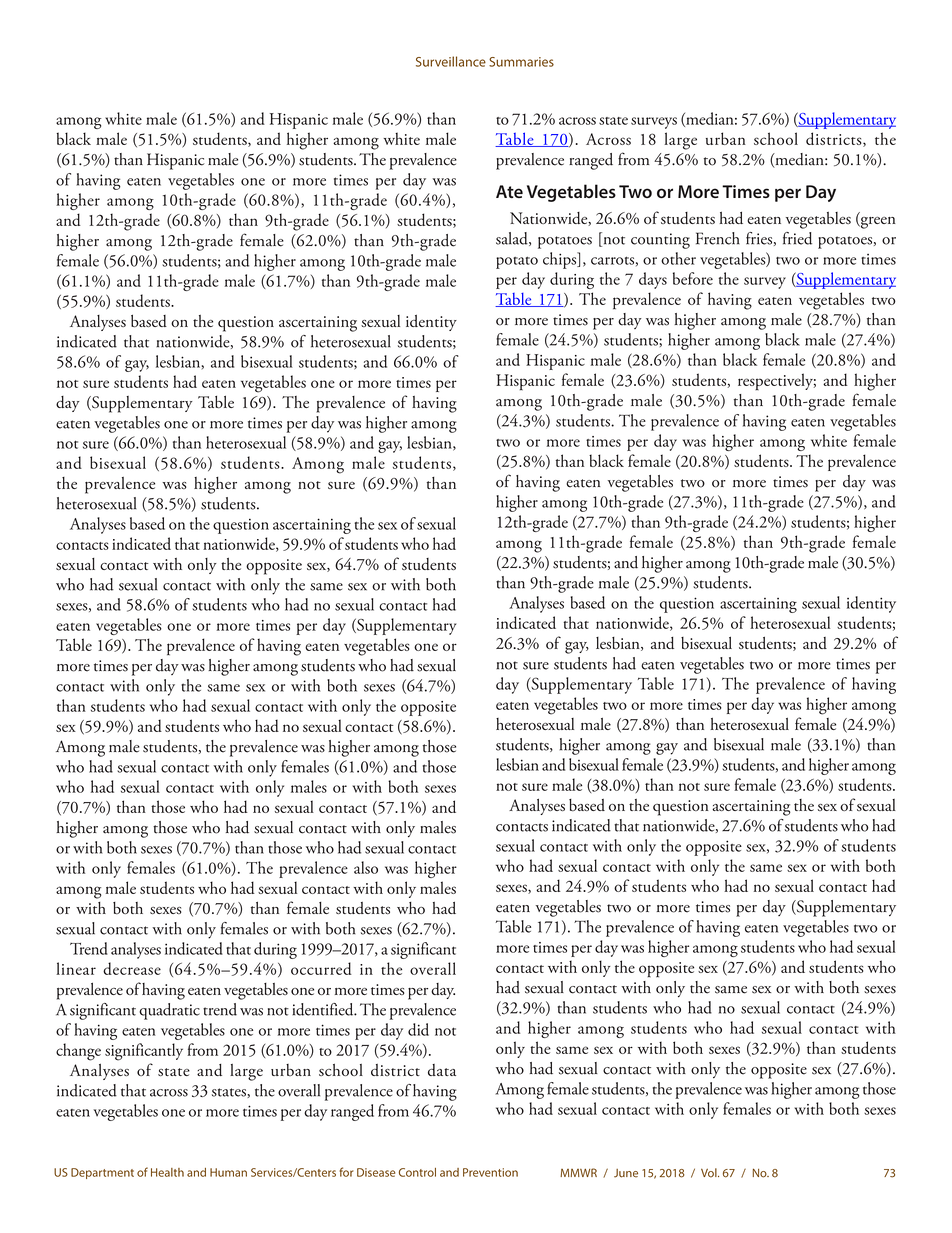  What do you see at coordinates (366, 867) in the image?
I see `also` at bounding box center [366, 867].
